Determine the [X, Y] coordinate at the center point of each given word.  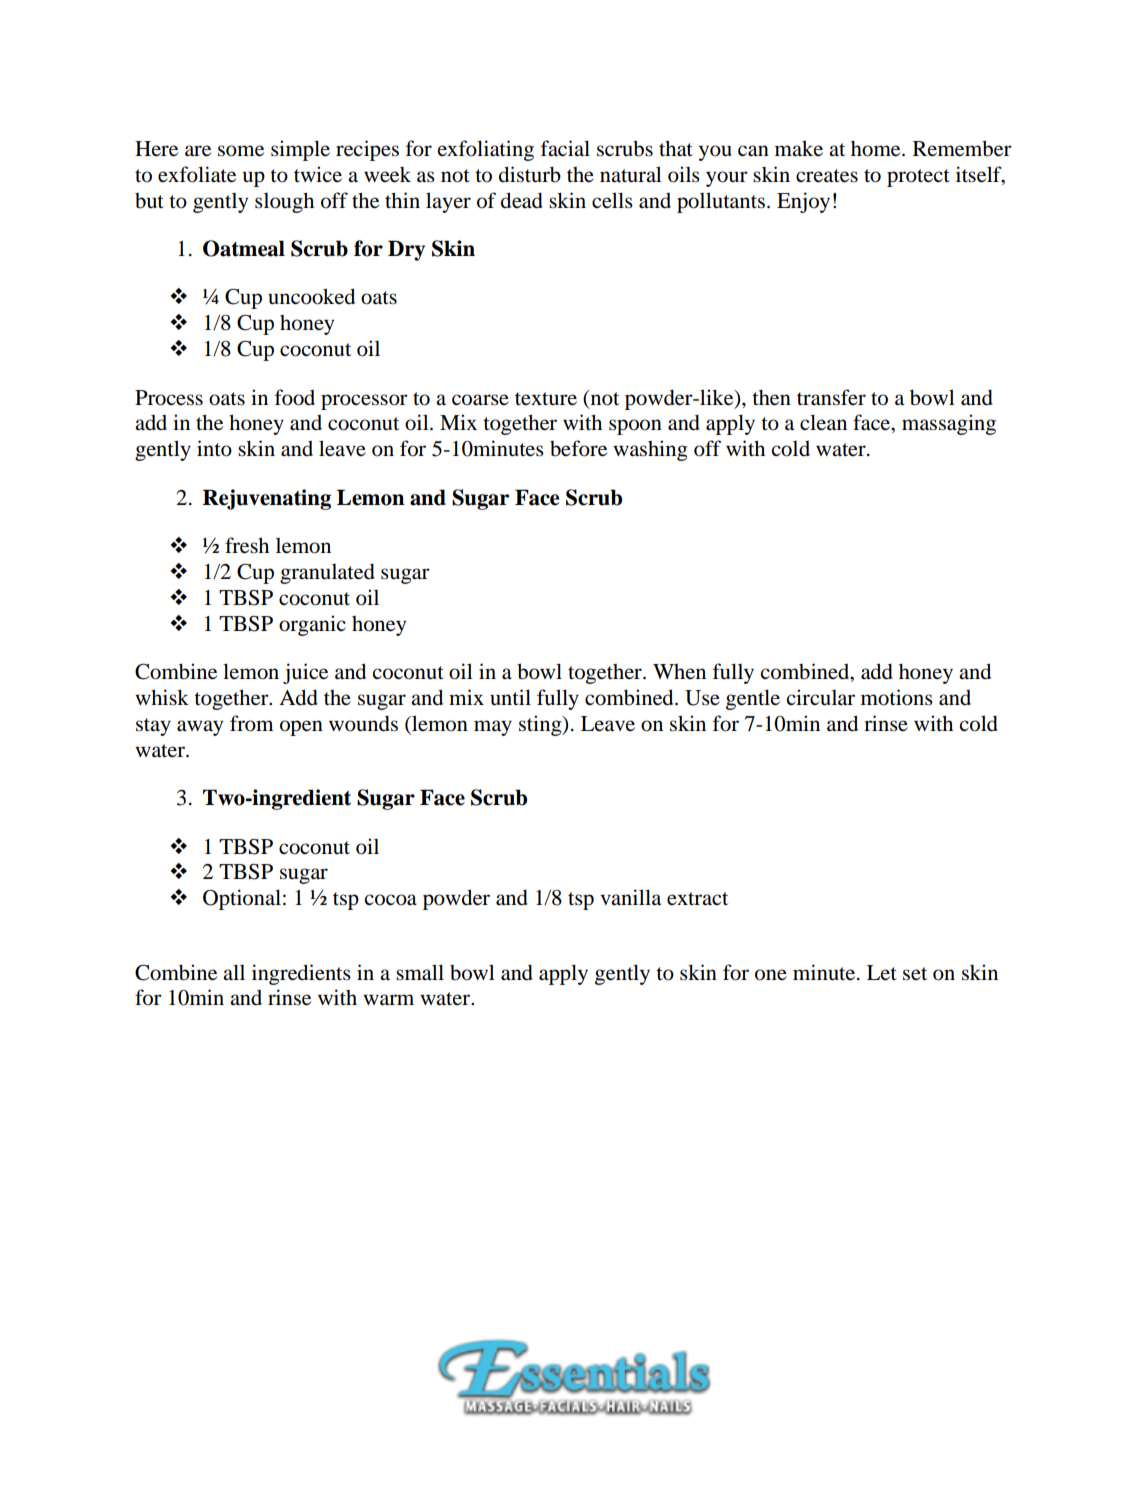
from [251, 723]
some [241, 151]
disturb [530, 174]
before [578, 448]
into [214, 448]
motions [897, 697]
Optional [242, 899]
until [510, 697]
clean [823, 422]
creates [827, 176]
